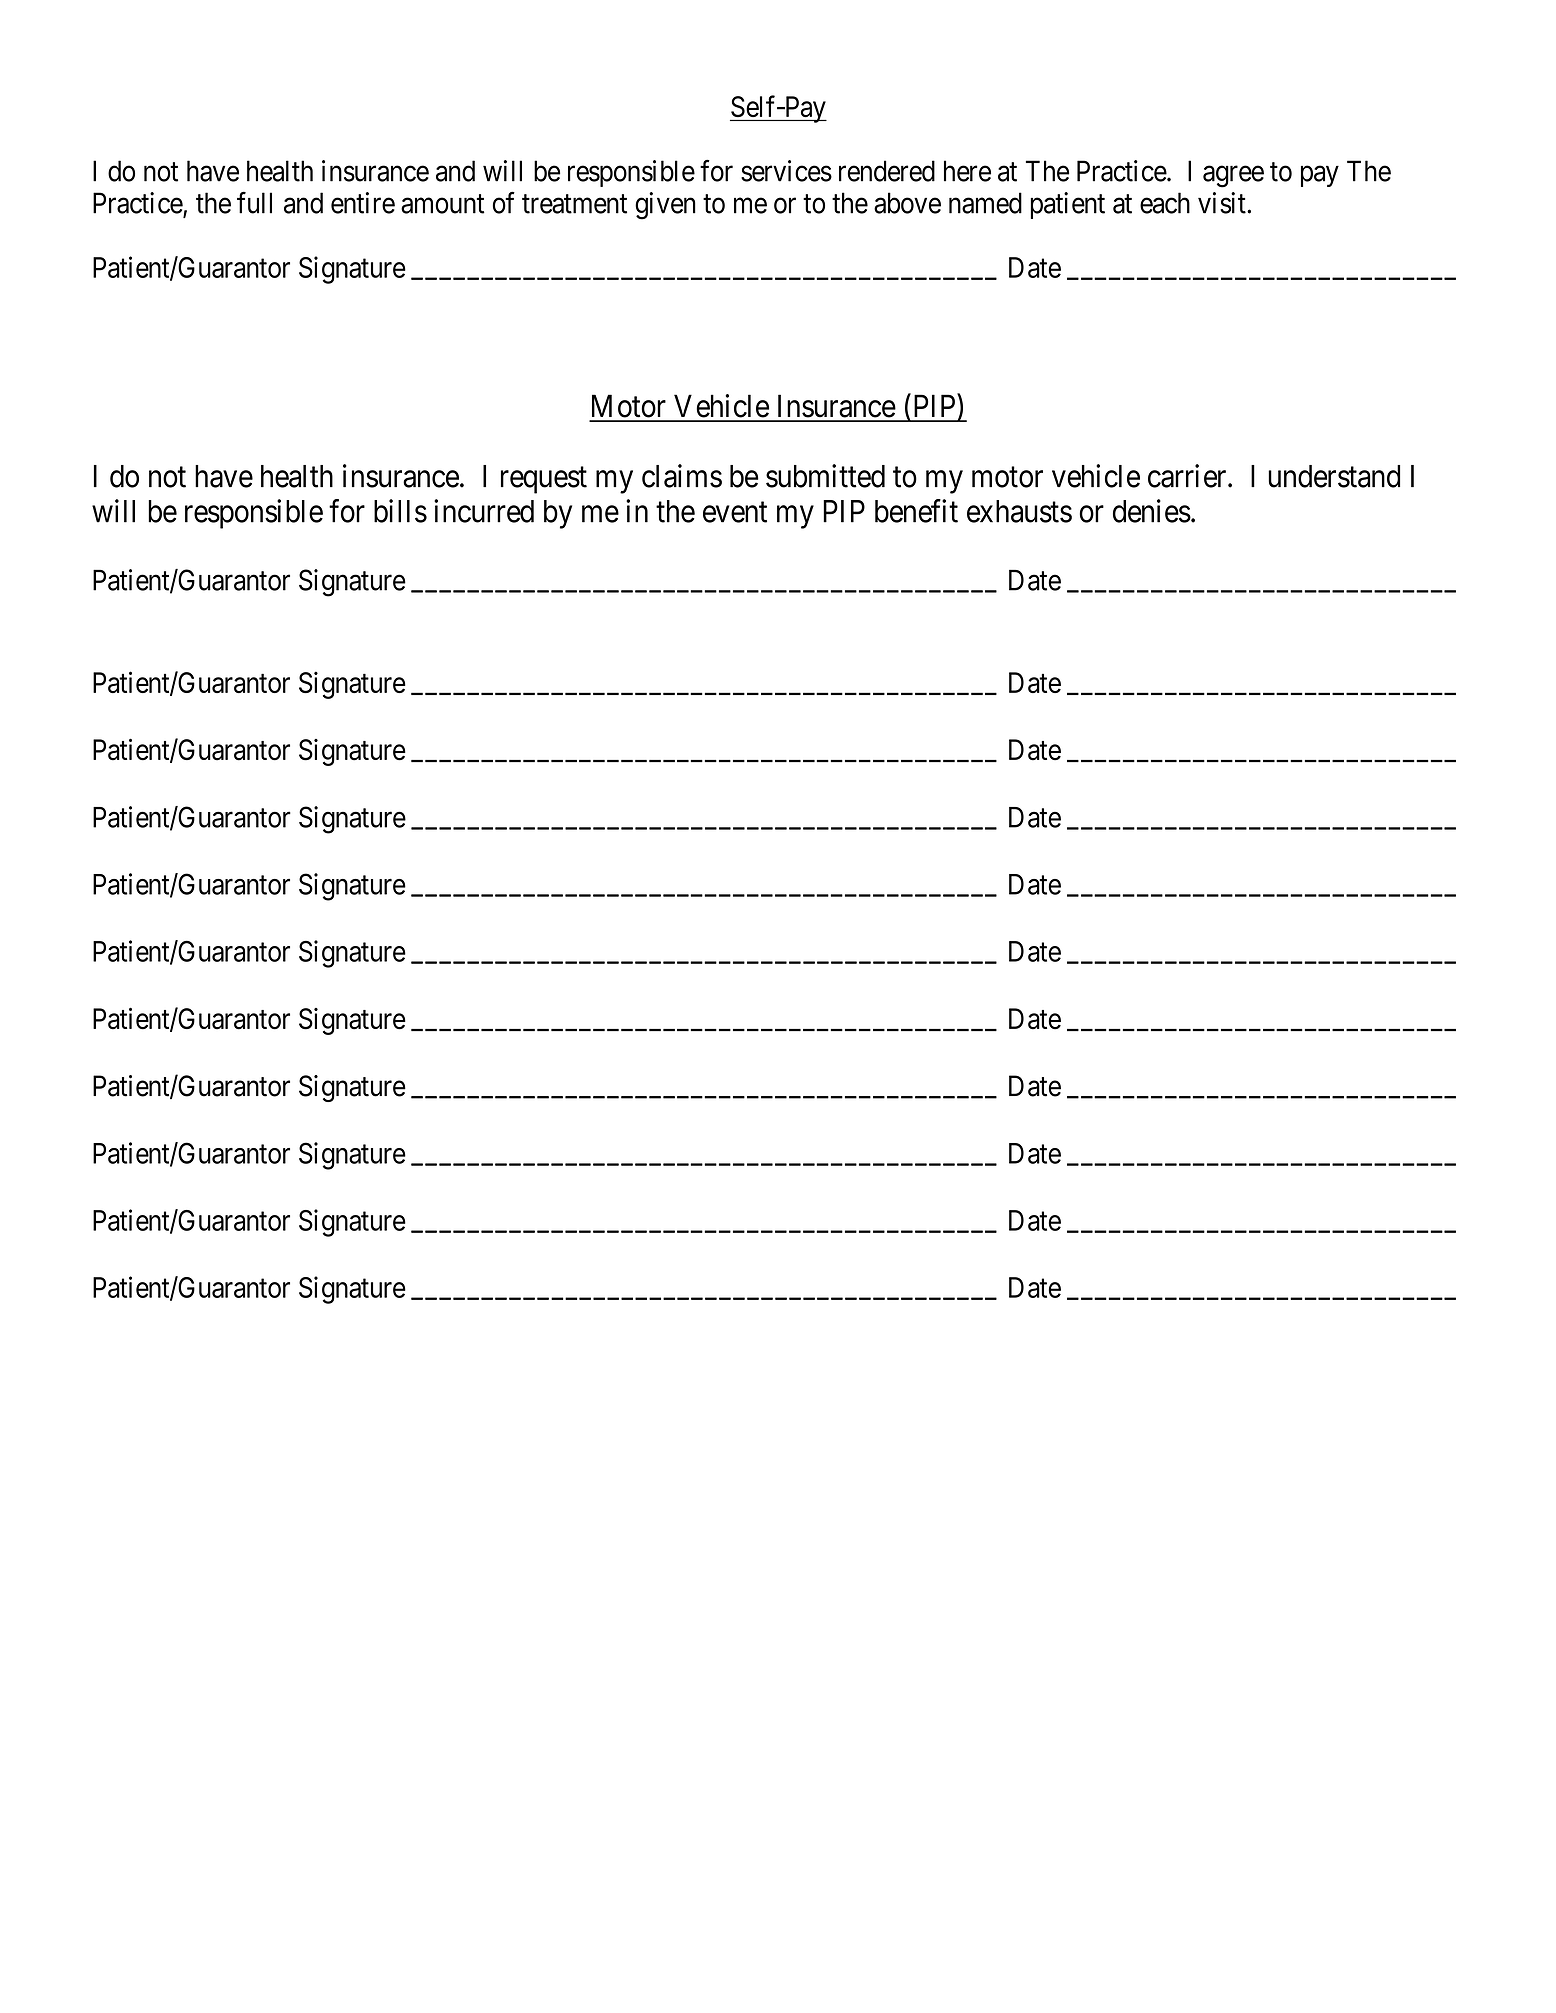 This document has height=2013, width=1556. What do you see at coordinates (363, 203) in the document?
I see `entire` at bounding box center [363, 203].
